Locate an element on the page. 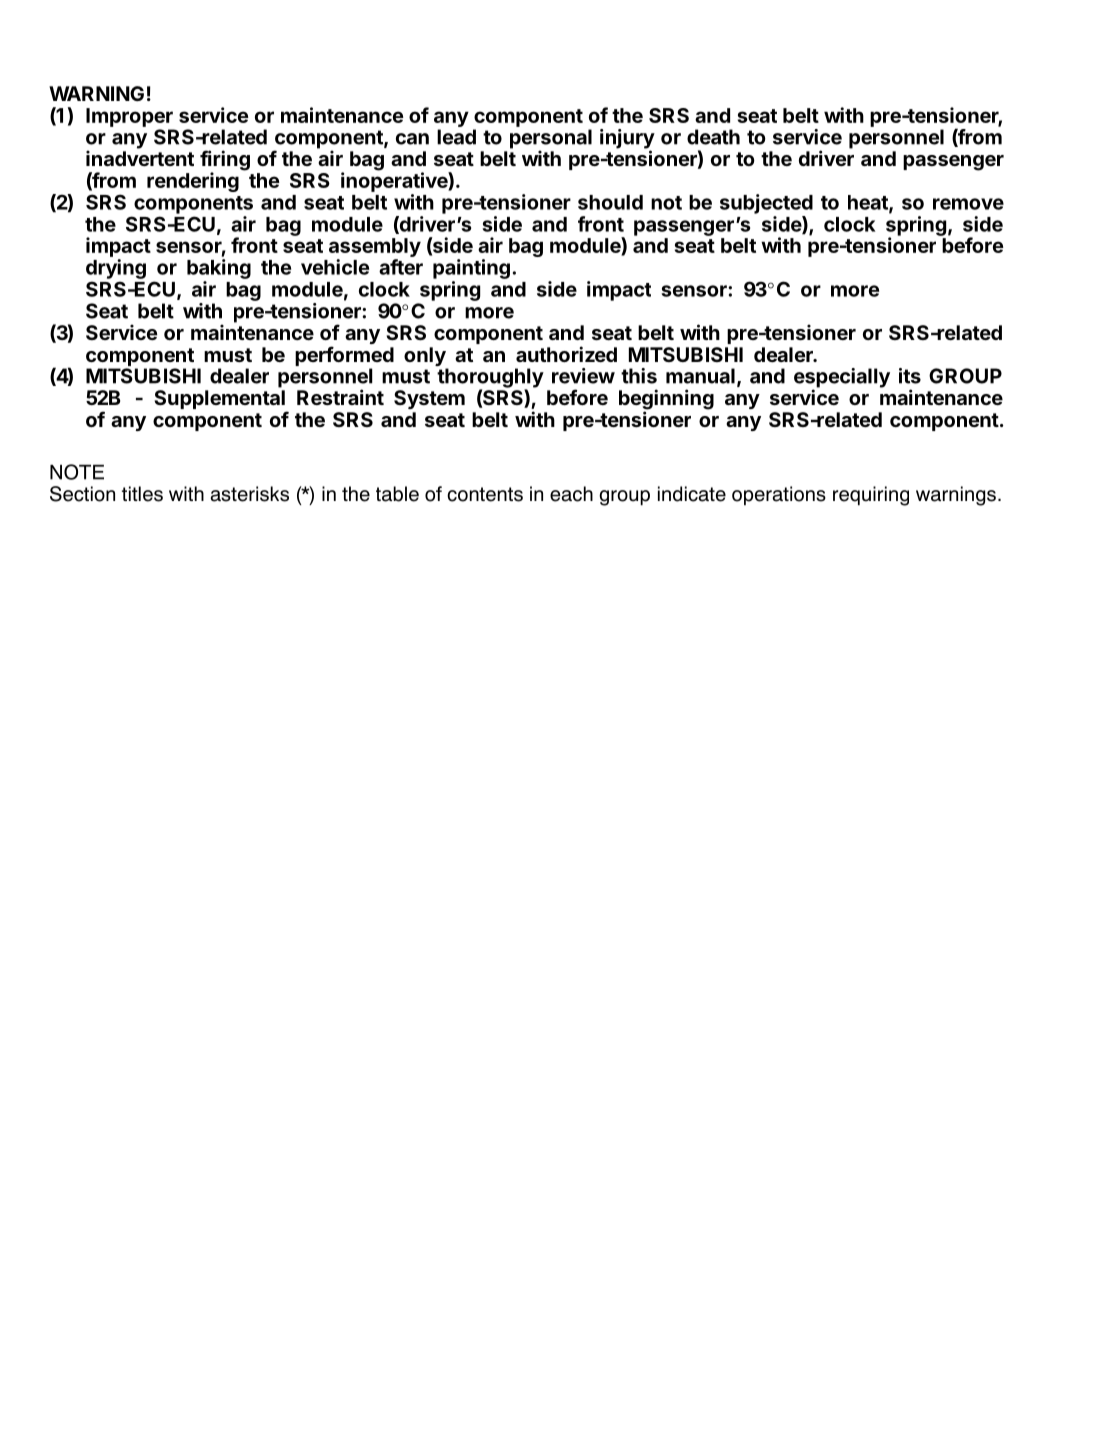 The height and width of the page is (1440, 1113). painting is located at coordinates (471, 269).
